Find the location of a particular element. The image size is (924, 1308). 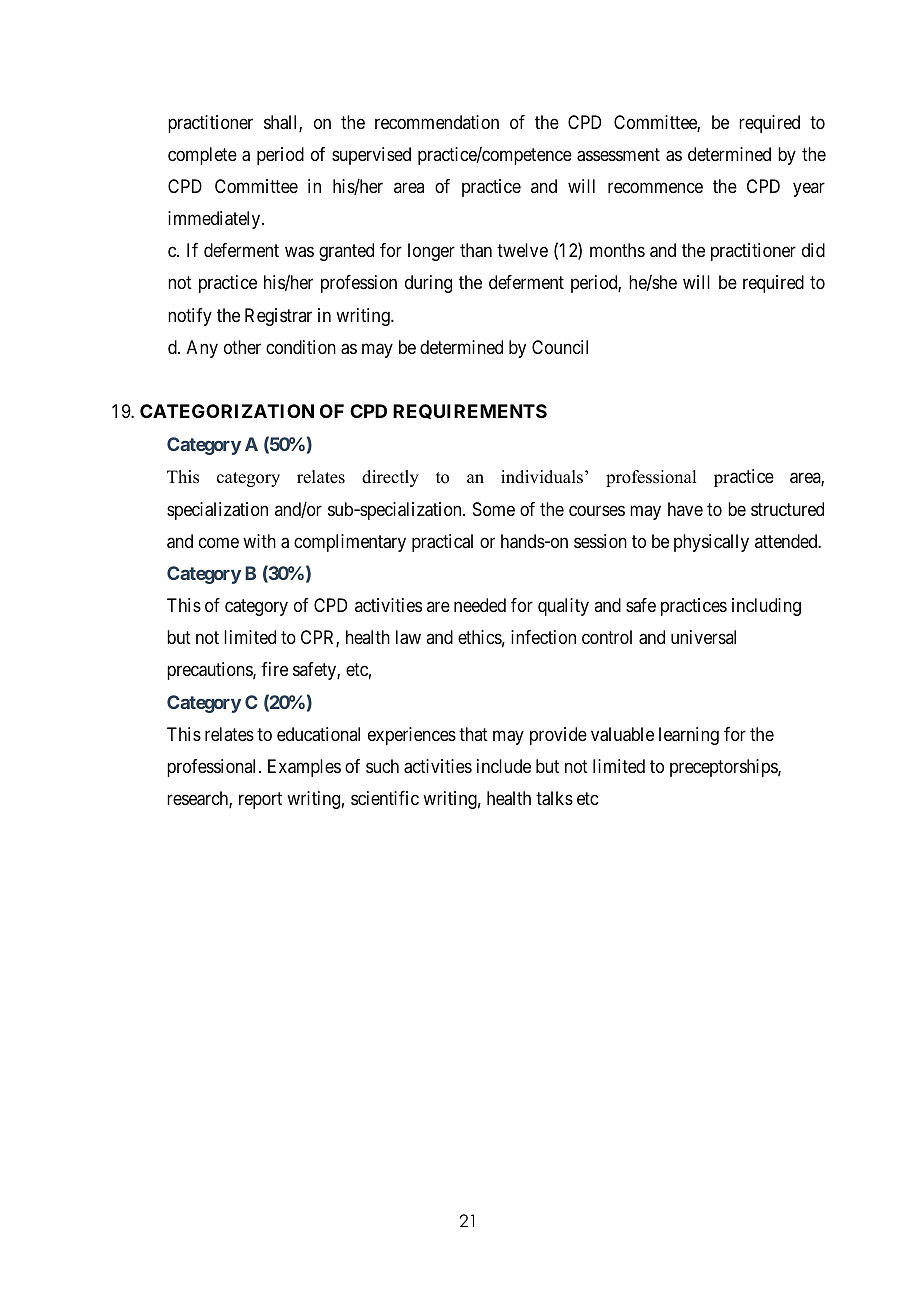

year is located at coordinates (809, 190).
